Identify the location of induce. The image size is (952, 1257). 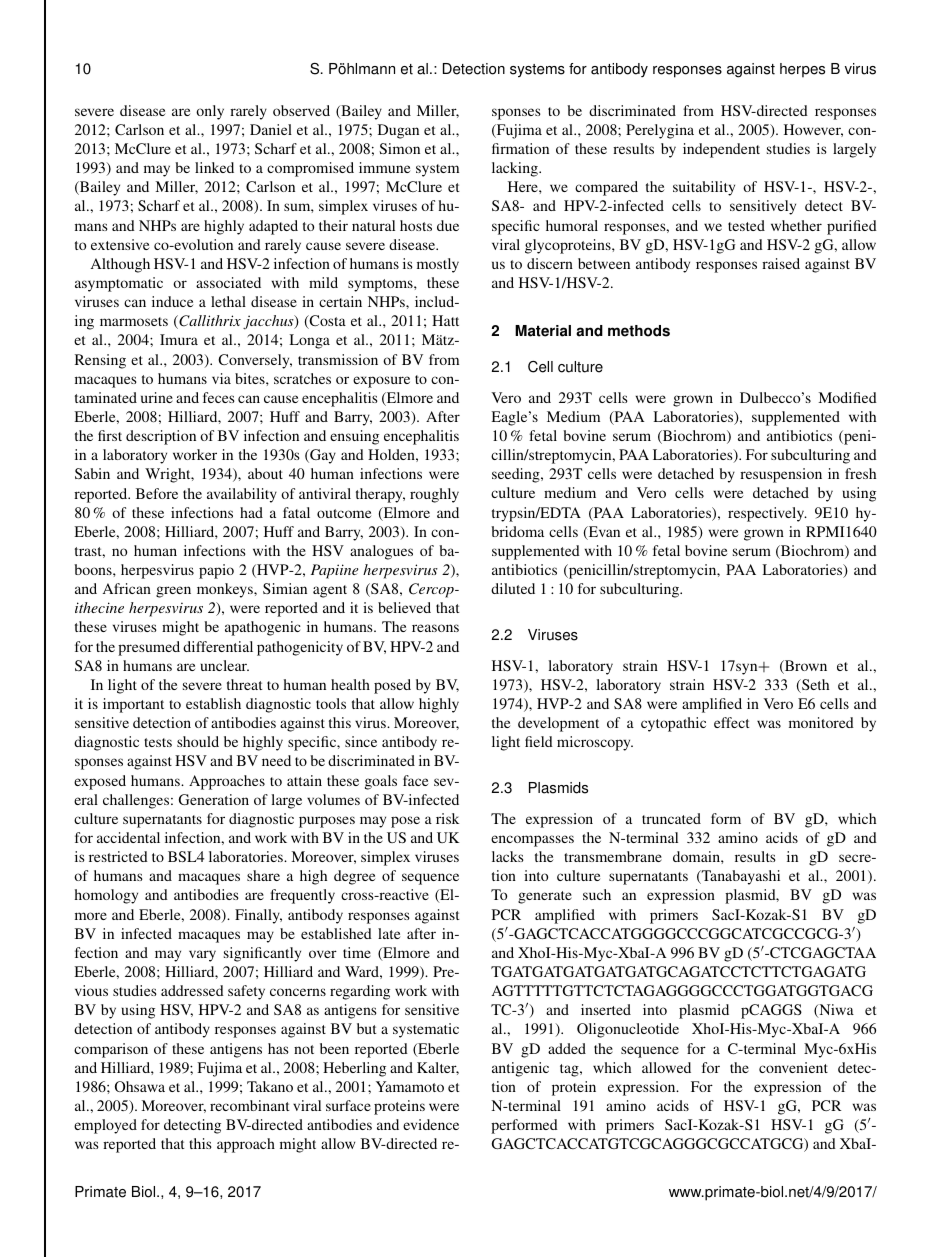
(172, 301).
